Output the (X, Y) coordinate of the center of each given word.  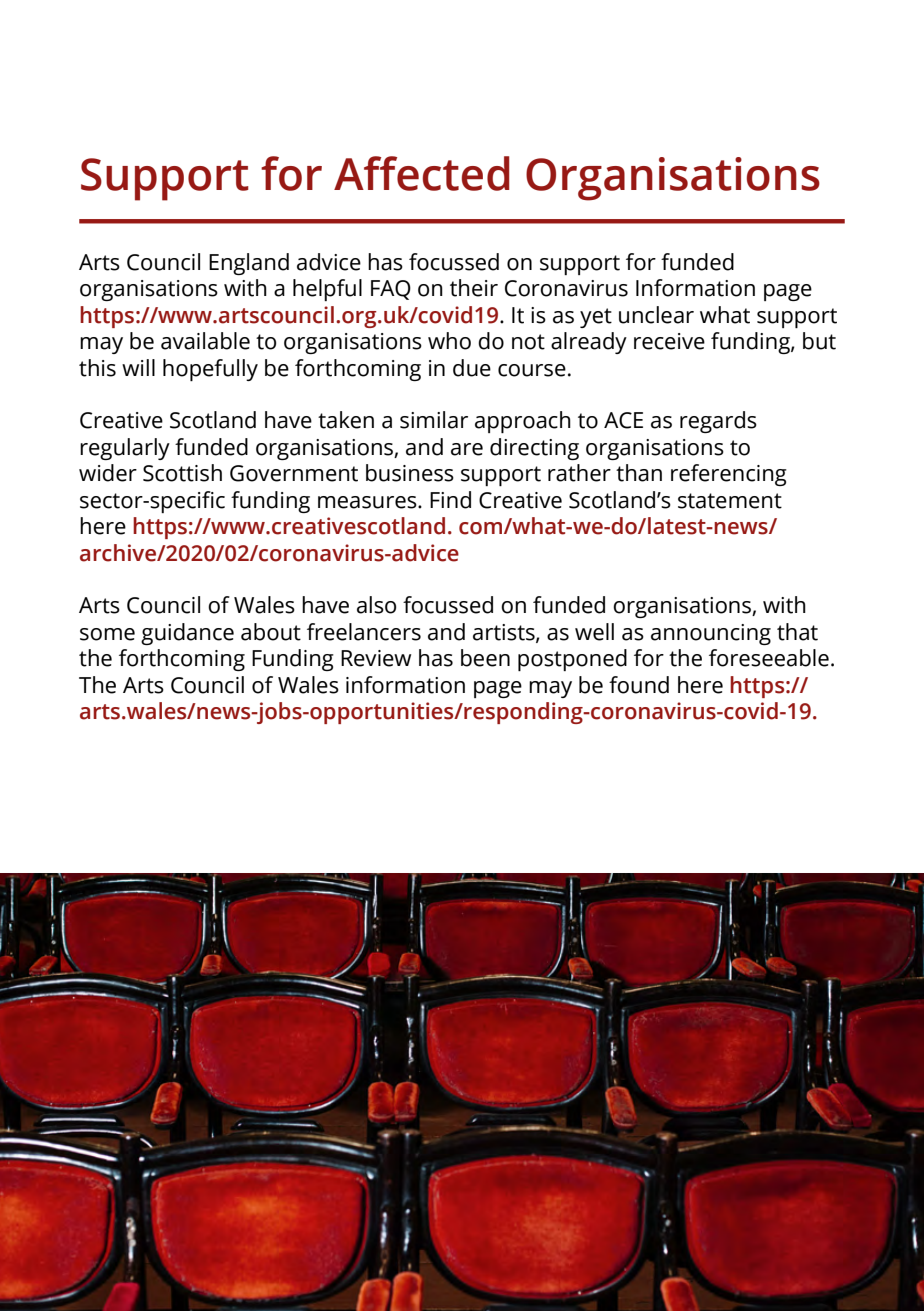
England (249, 264)
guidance (187, 634)
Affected (422, 173)
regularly (125, 449)
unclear (656, 315)
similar (434, 420)
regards (718, 422)
